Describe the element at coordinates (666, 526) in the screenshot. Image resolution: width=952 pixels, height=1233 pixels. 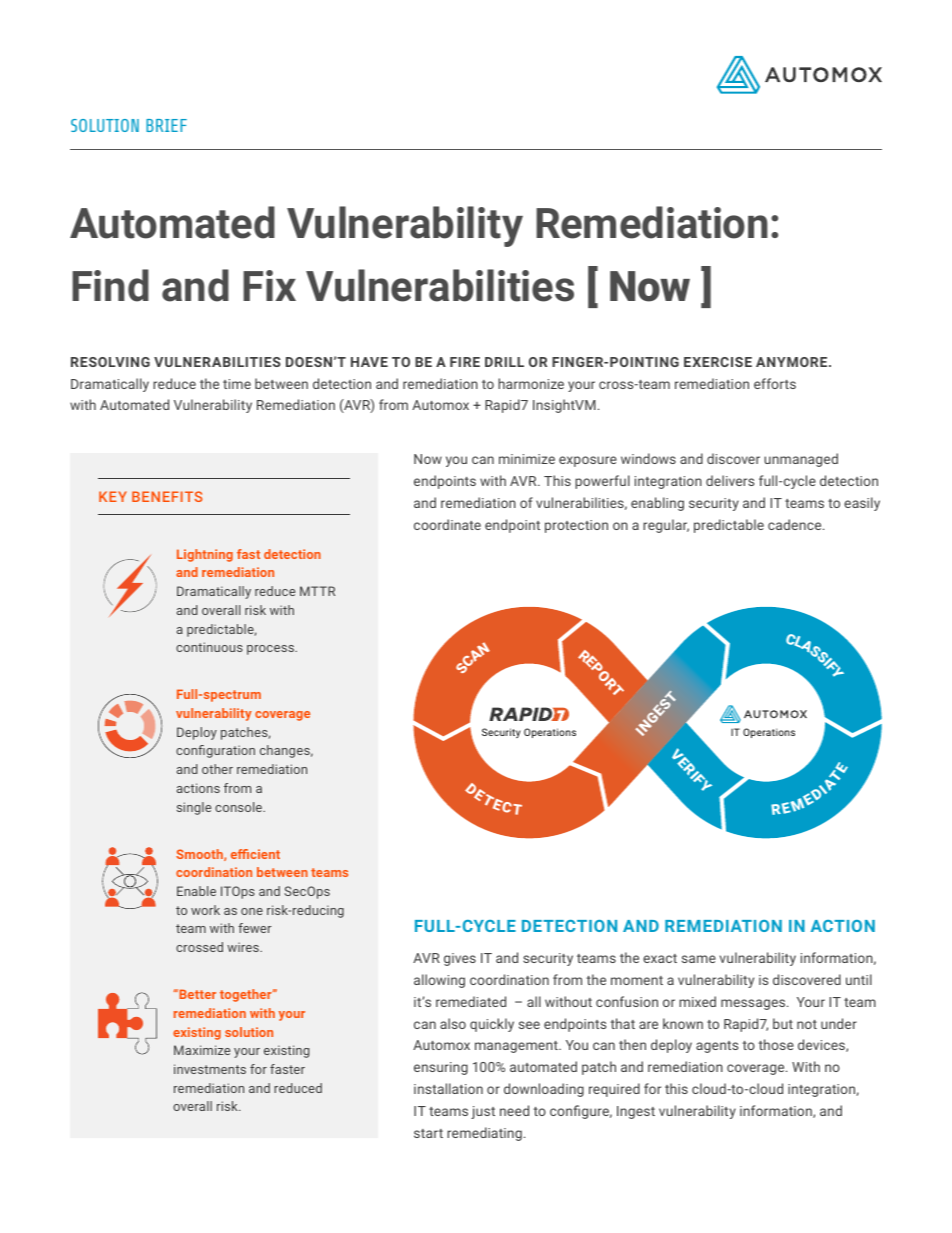
I see `regular` at that location.
